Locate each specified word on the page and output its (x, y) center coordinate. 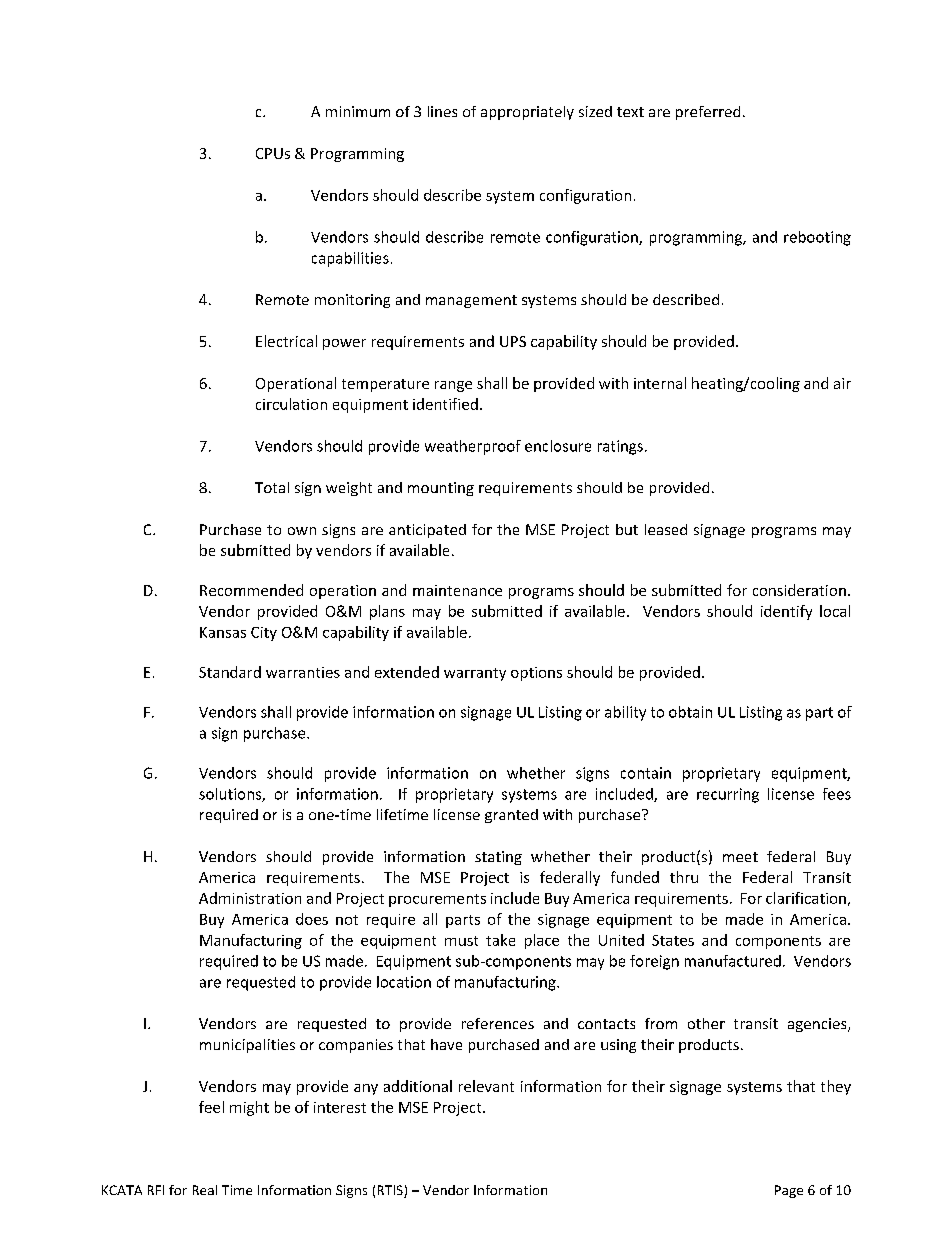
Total (272, 487)
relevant (486, 1086)
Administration (250, 898)
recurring (728, 795)
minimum (358, 111)
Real (205, 1190)
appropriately (527, 113)
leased (666, 529)
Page (789, 1191)
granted (511, 816)
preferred (708, 113)
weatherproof (473, 447)
